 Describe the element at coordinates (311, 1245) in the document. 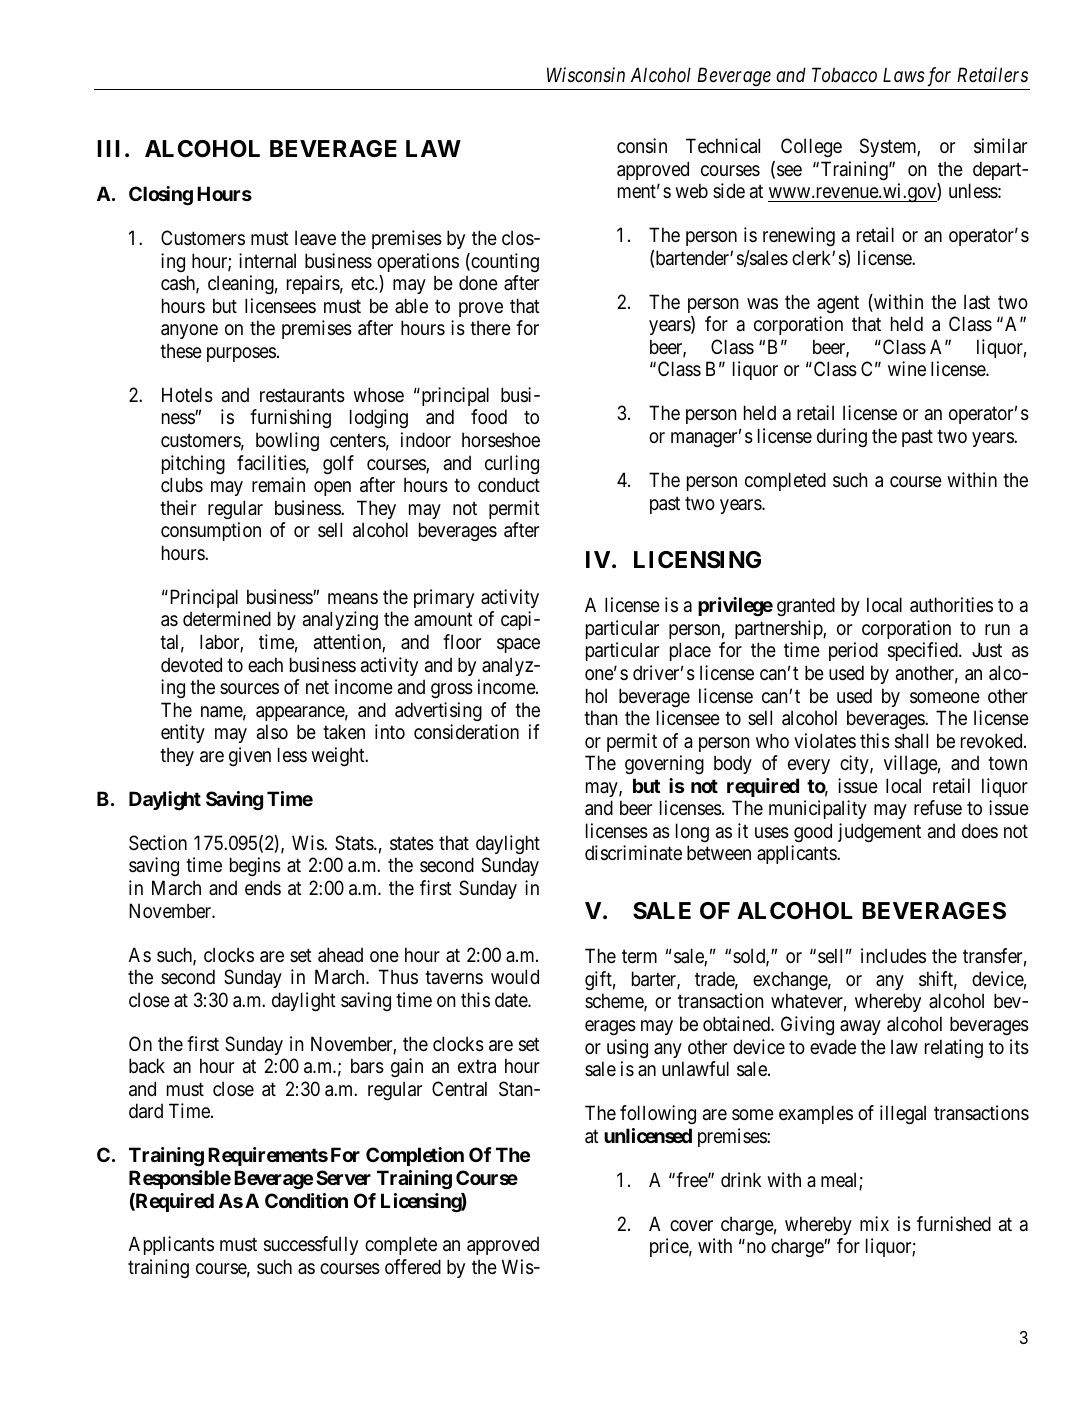

I see `successfully` at that location.
